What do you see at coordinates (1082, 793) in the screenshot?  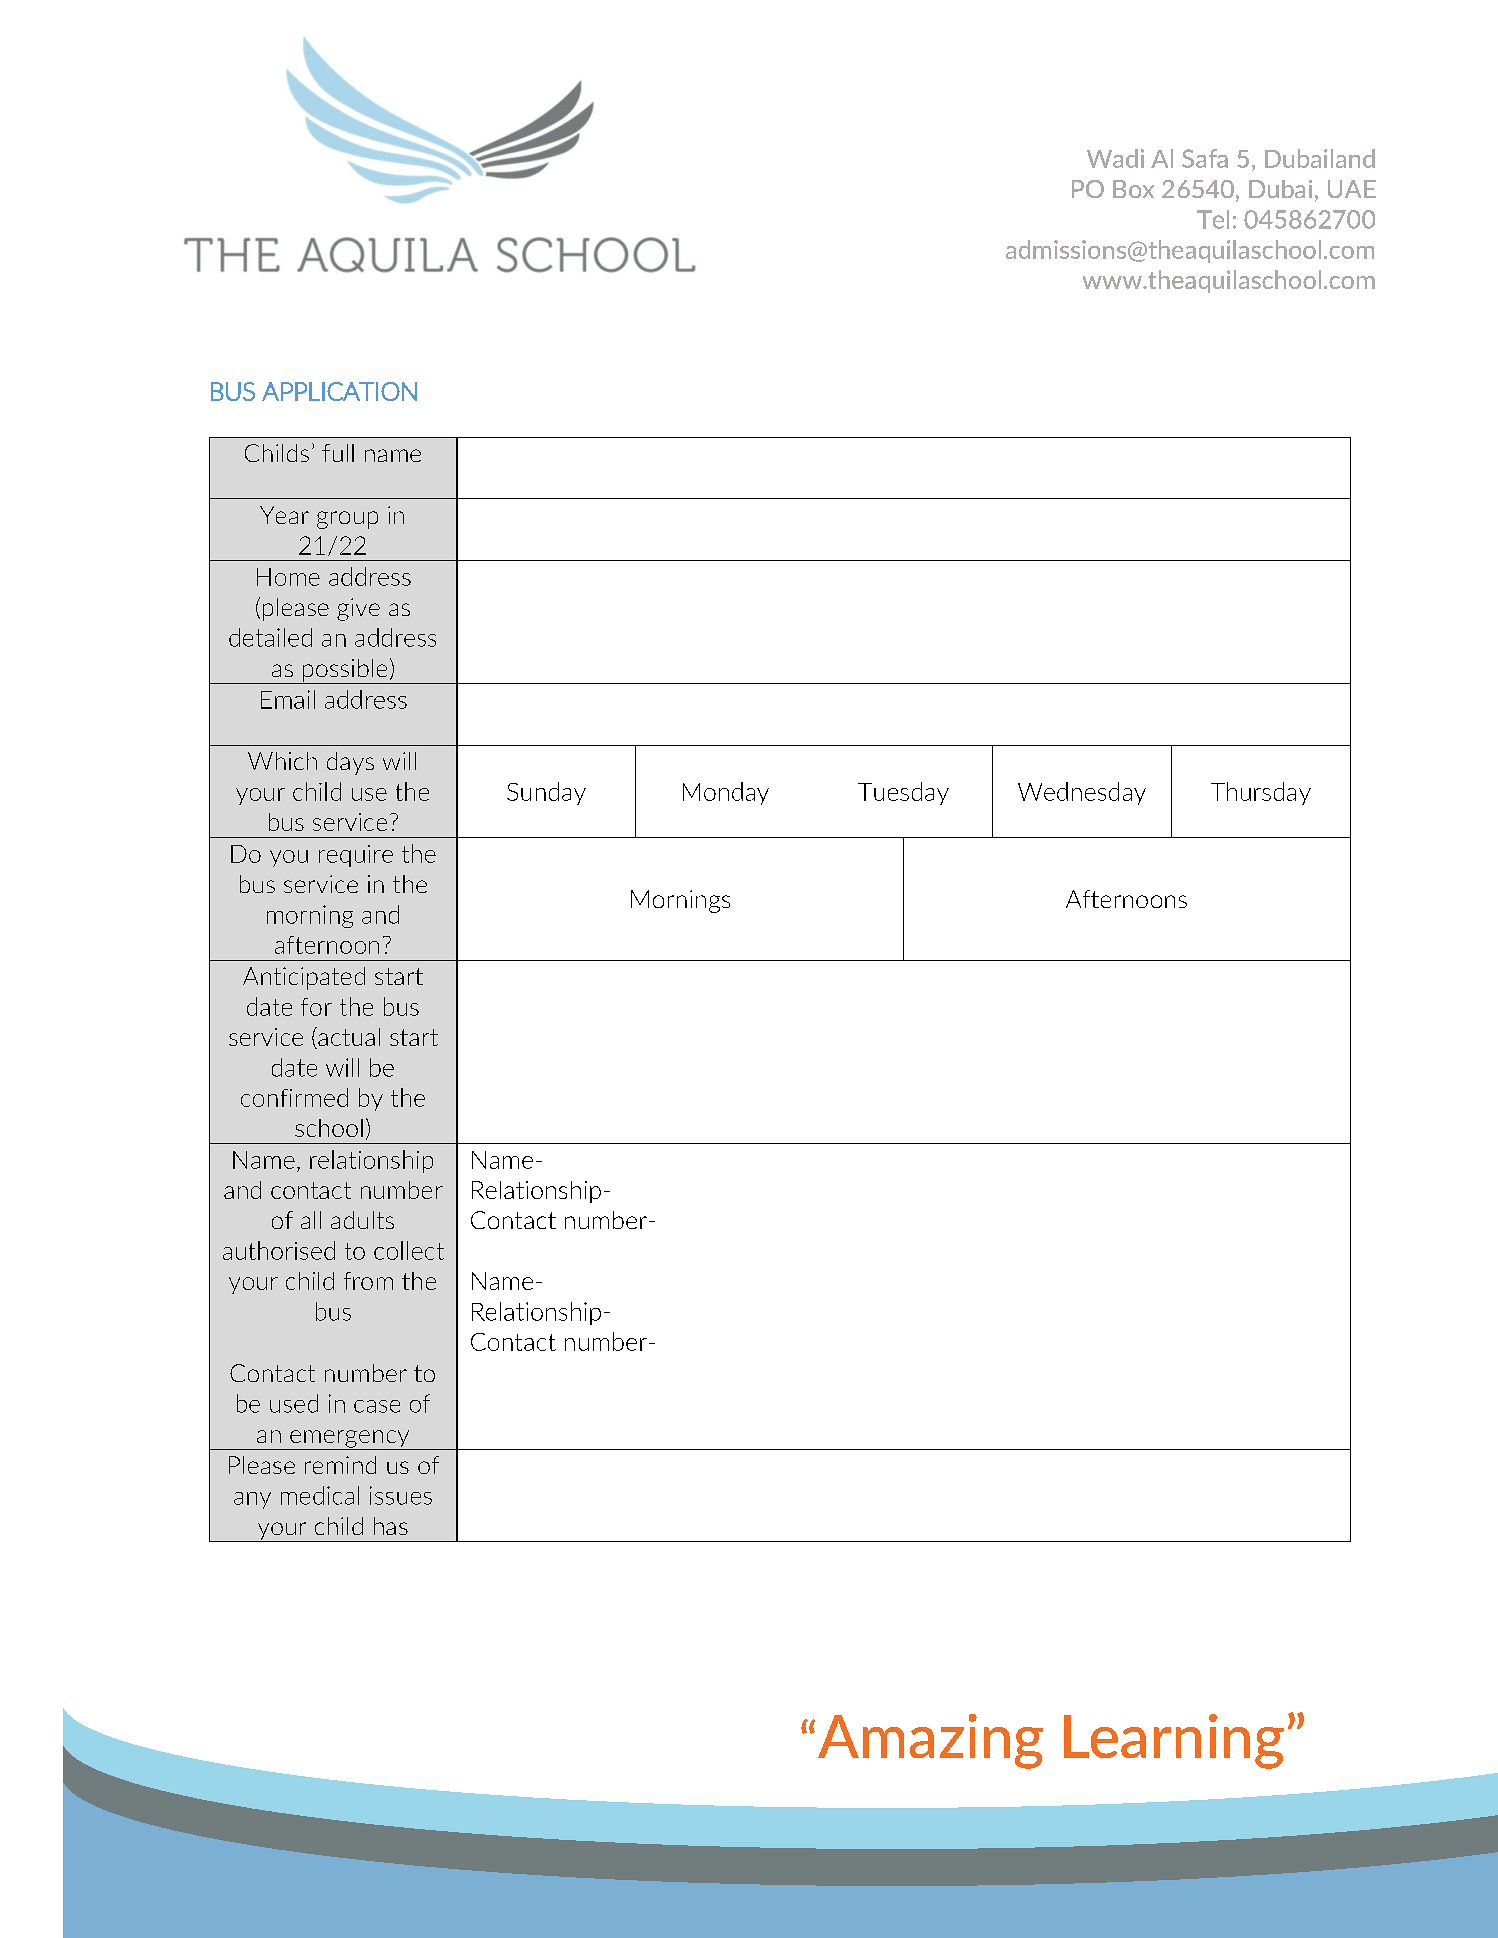 I see `Wednesday` at bounding box center [1082, 793].
